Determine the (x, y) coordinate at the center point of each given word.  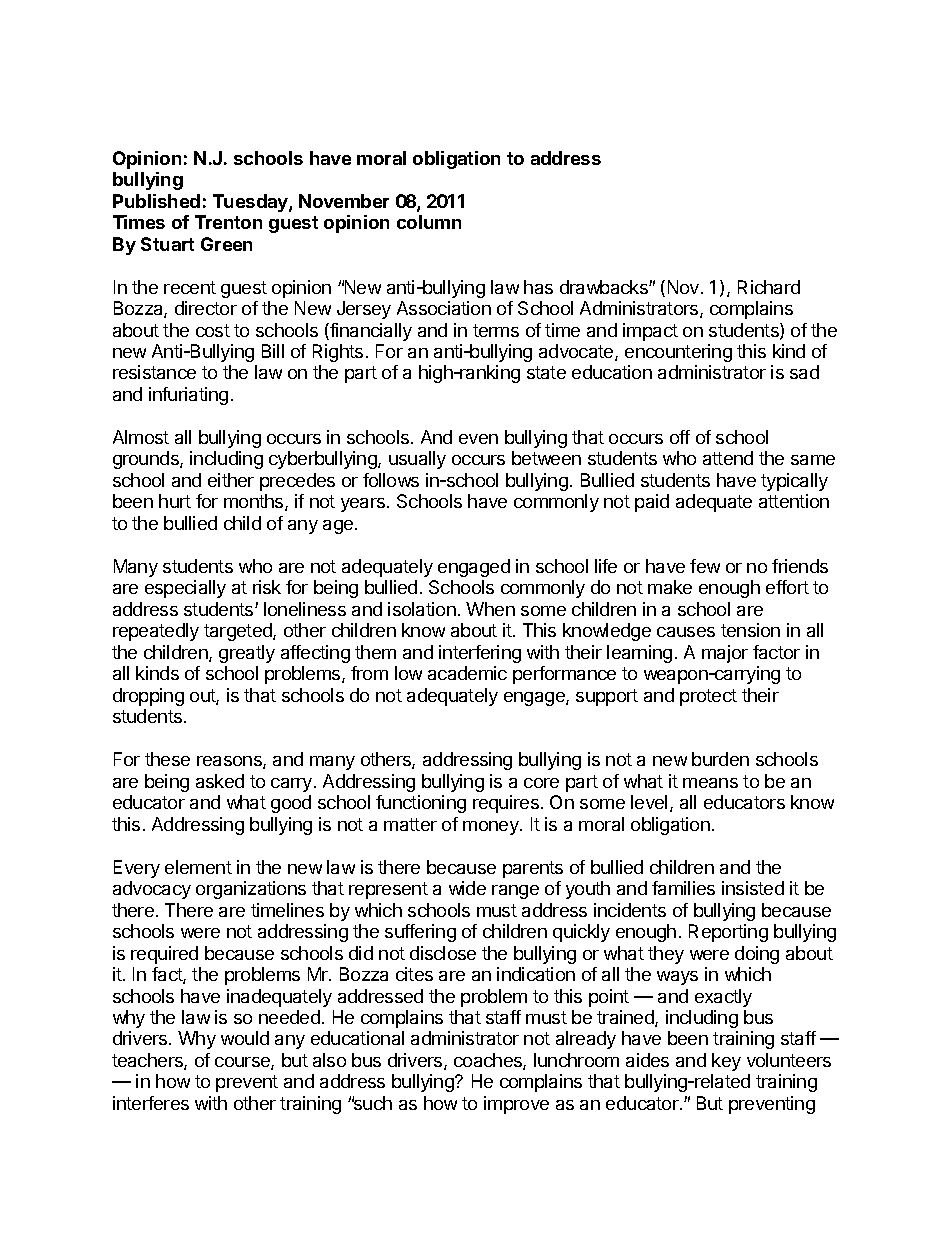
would (245, 1038)
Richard (769, 287)
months (255, 502)
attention (794, 501)
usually (417, 460)
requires (506, 804)
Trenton (228, 222)
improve (516, 1105)
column (429, 222)
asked (220, 781)
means (710, 783)
